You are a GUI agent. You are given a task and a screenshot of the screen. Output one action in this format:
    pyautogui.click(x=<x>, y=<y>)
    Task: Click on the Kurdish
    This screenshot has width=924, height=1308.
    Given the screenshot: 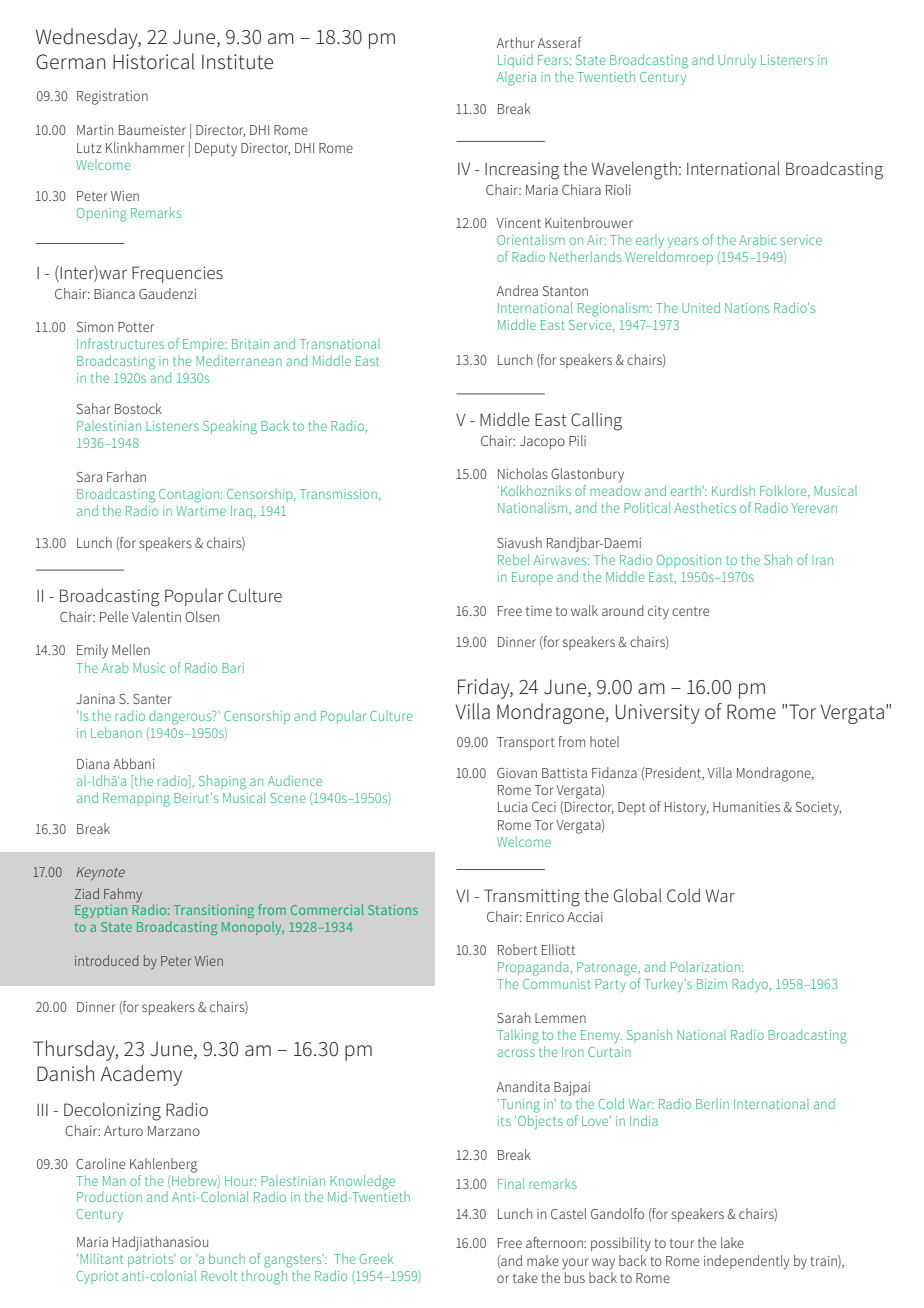 What is the action you would take?
    pyautogui.click(x=733, y=490)
